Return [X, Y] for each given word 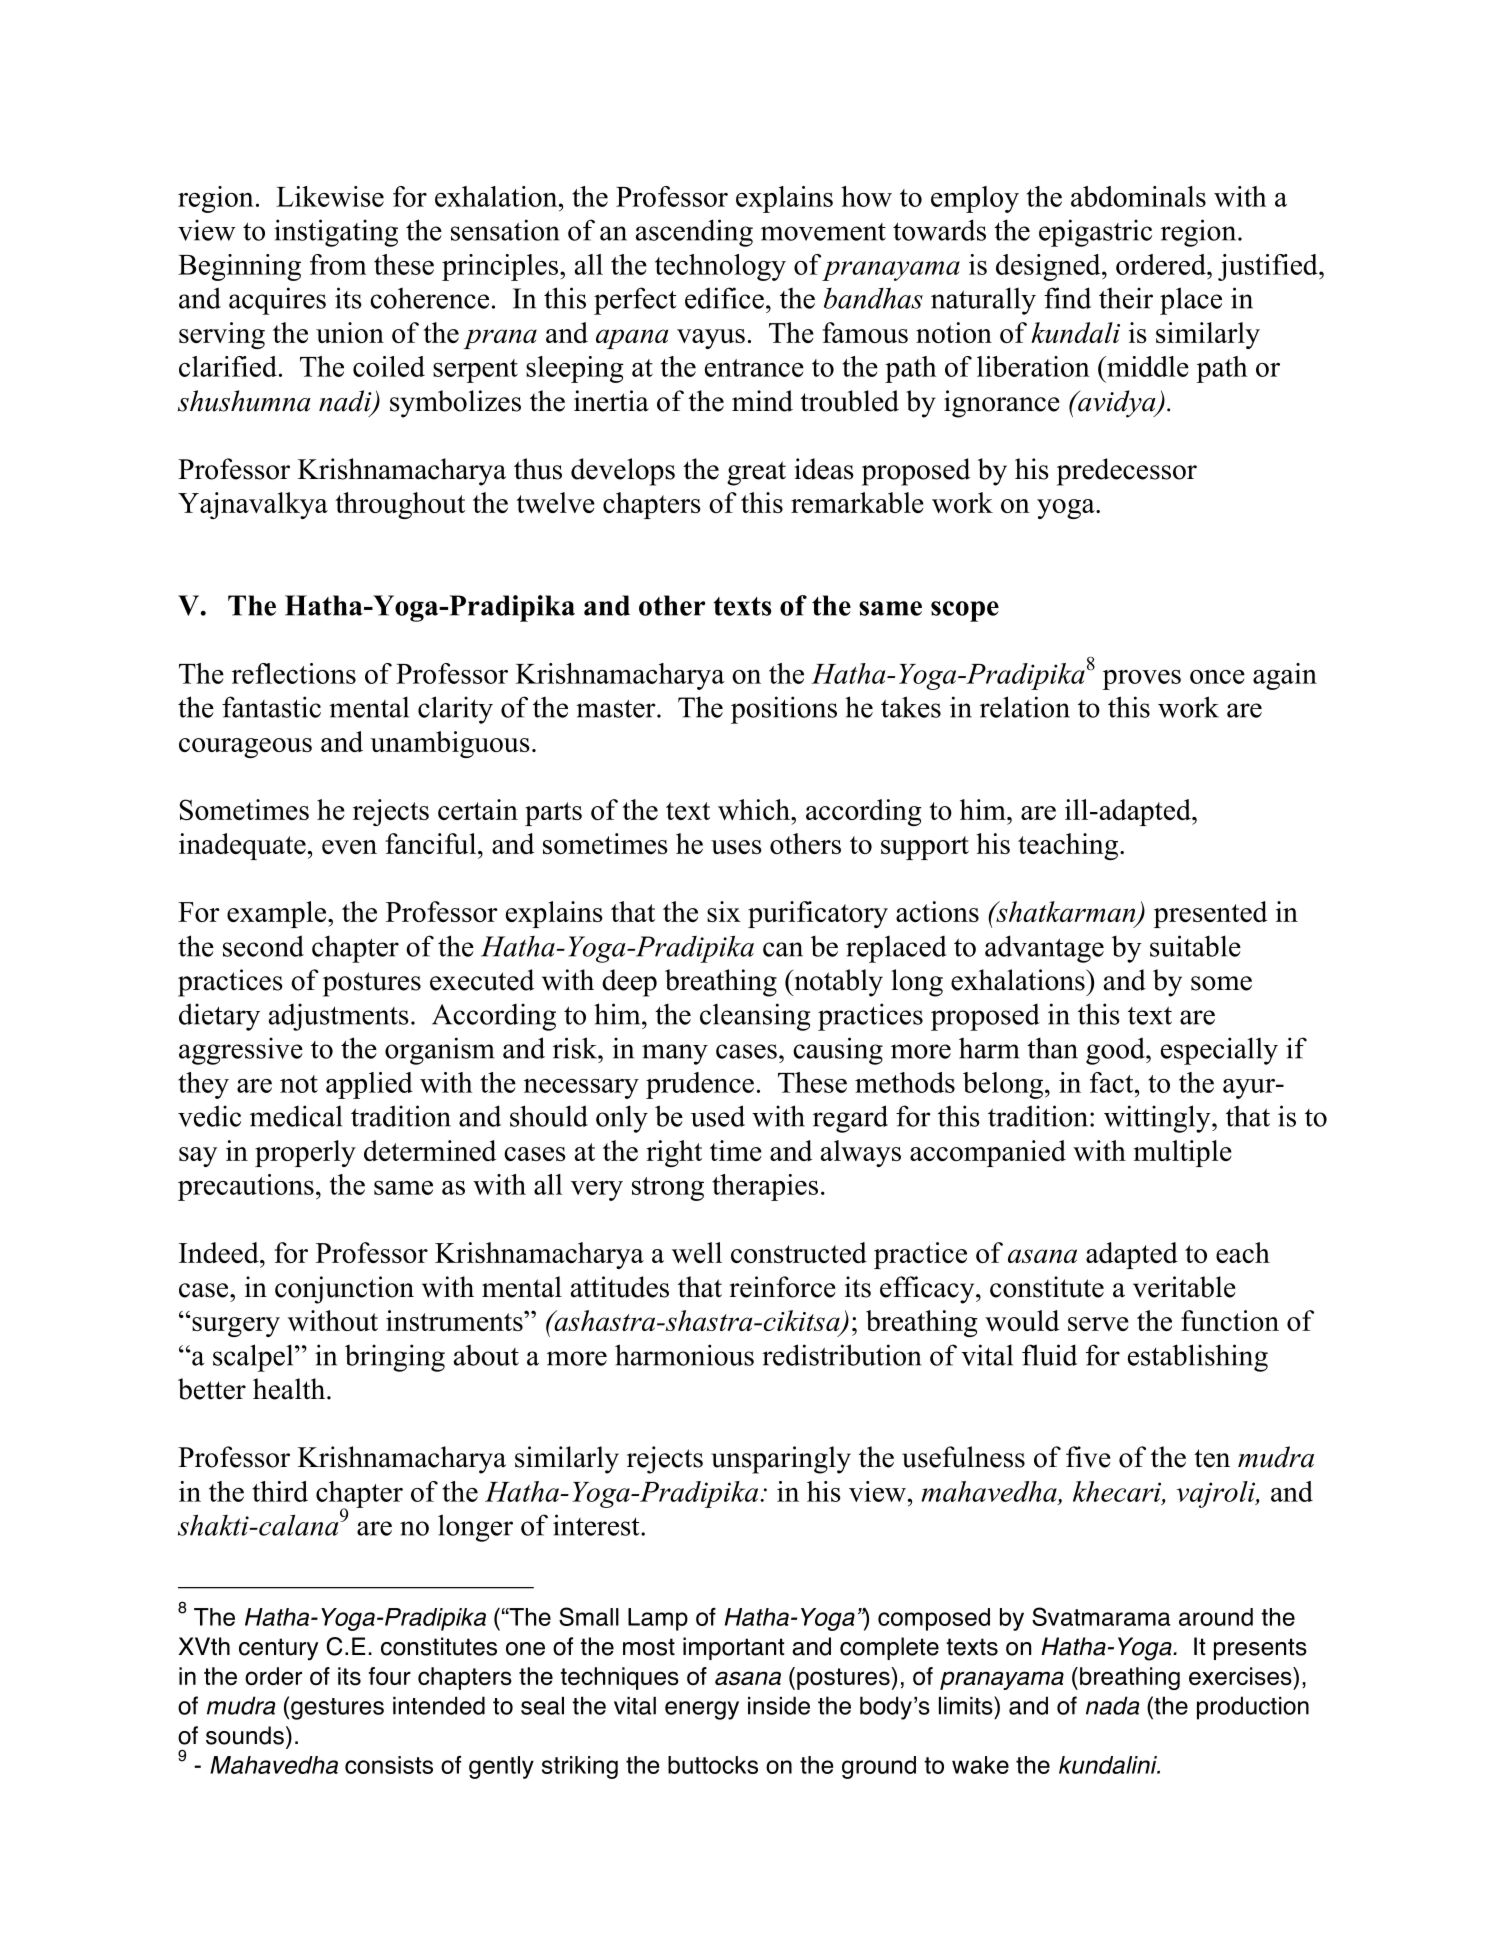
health [290, 1389]
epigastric [1095, 233]
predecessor [1127, 472]
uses [736, 847]
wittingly [1158, 1119]
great [756, 473]
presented [1210, 914]
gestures [337, 1709]
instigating [336, 233]
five [1088, 1457]
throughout [400, 505]
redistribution [842, 1355]
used [718, 1116]
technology [720, 267]
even [349, 847]
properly [305, 1153]
